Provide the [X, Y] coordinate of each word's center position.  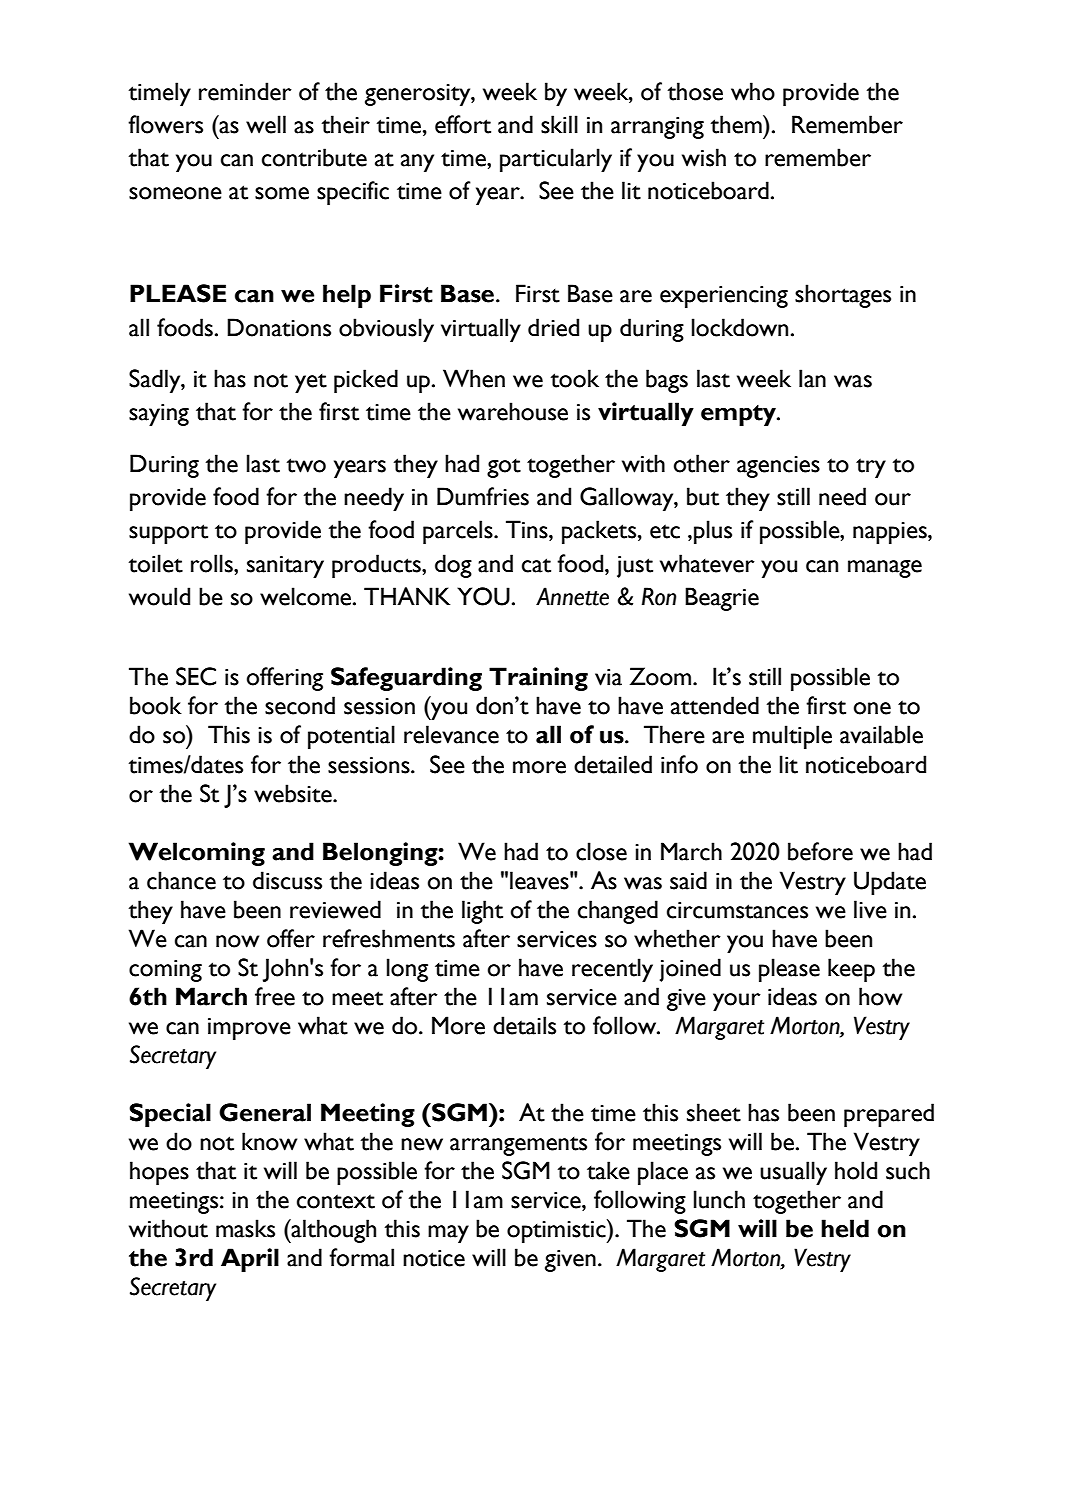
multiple [792, 737]
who [753, 91]
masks [245, 1228]
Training [538, 679]
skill [559, 124]
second [300, 705]
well [266, 124]
